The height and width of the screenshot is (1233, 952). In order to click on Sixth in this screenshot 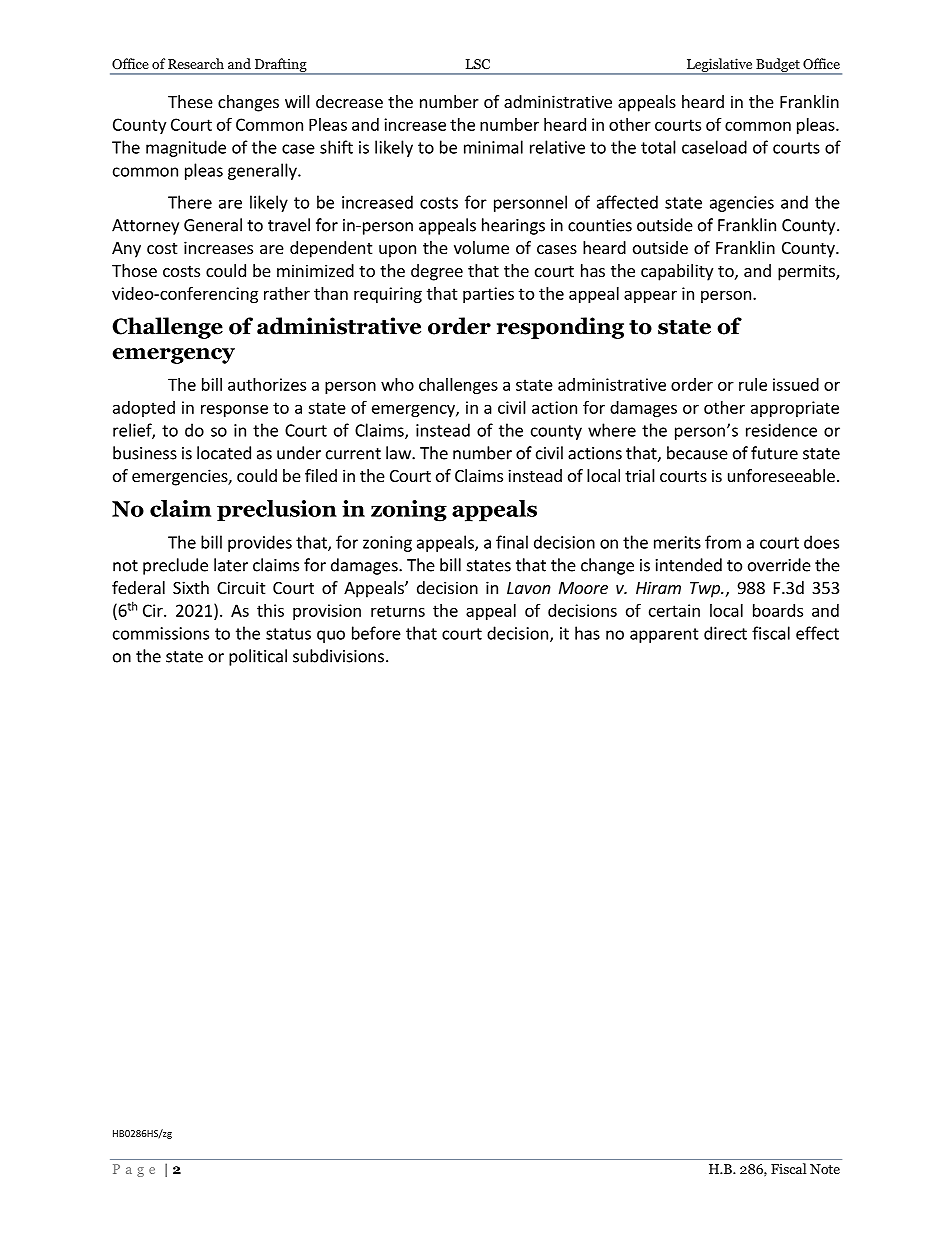, I will do `click(191, 587)`.
